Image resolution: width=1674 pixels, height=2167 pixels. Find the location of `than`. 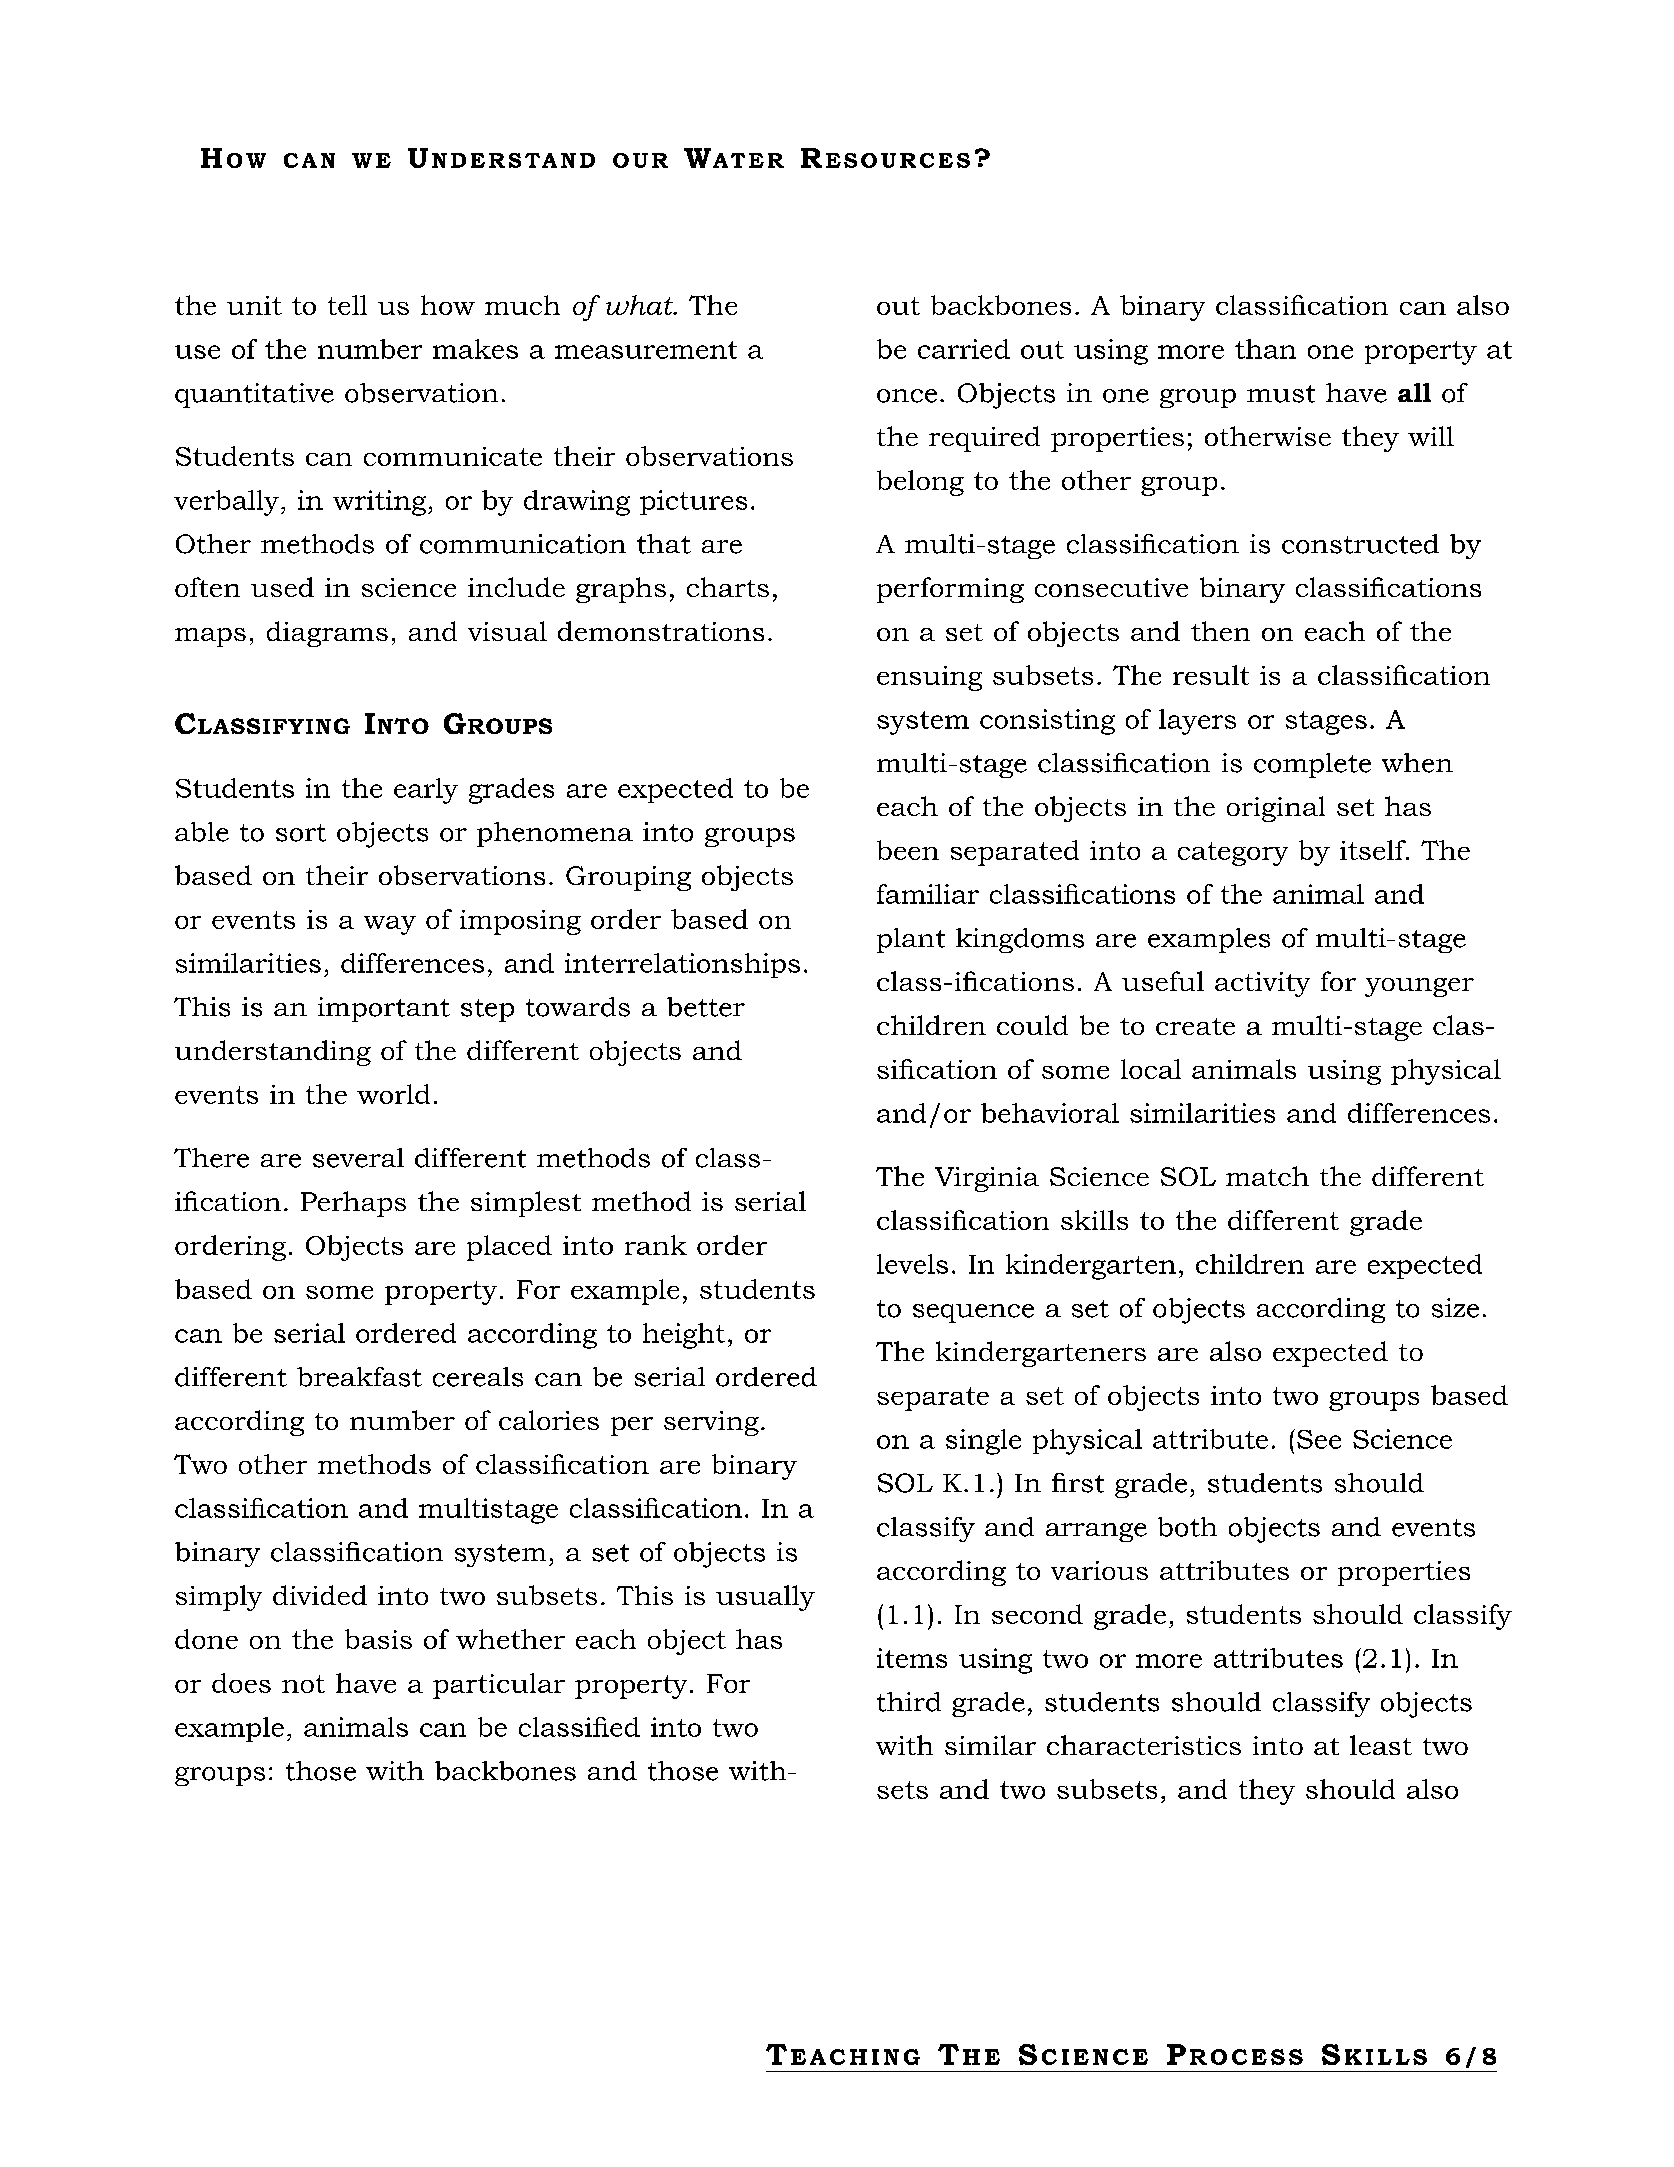

than is located at coordinates (1265, 349).
